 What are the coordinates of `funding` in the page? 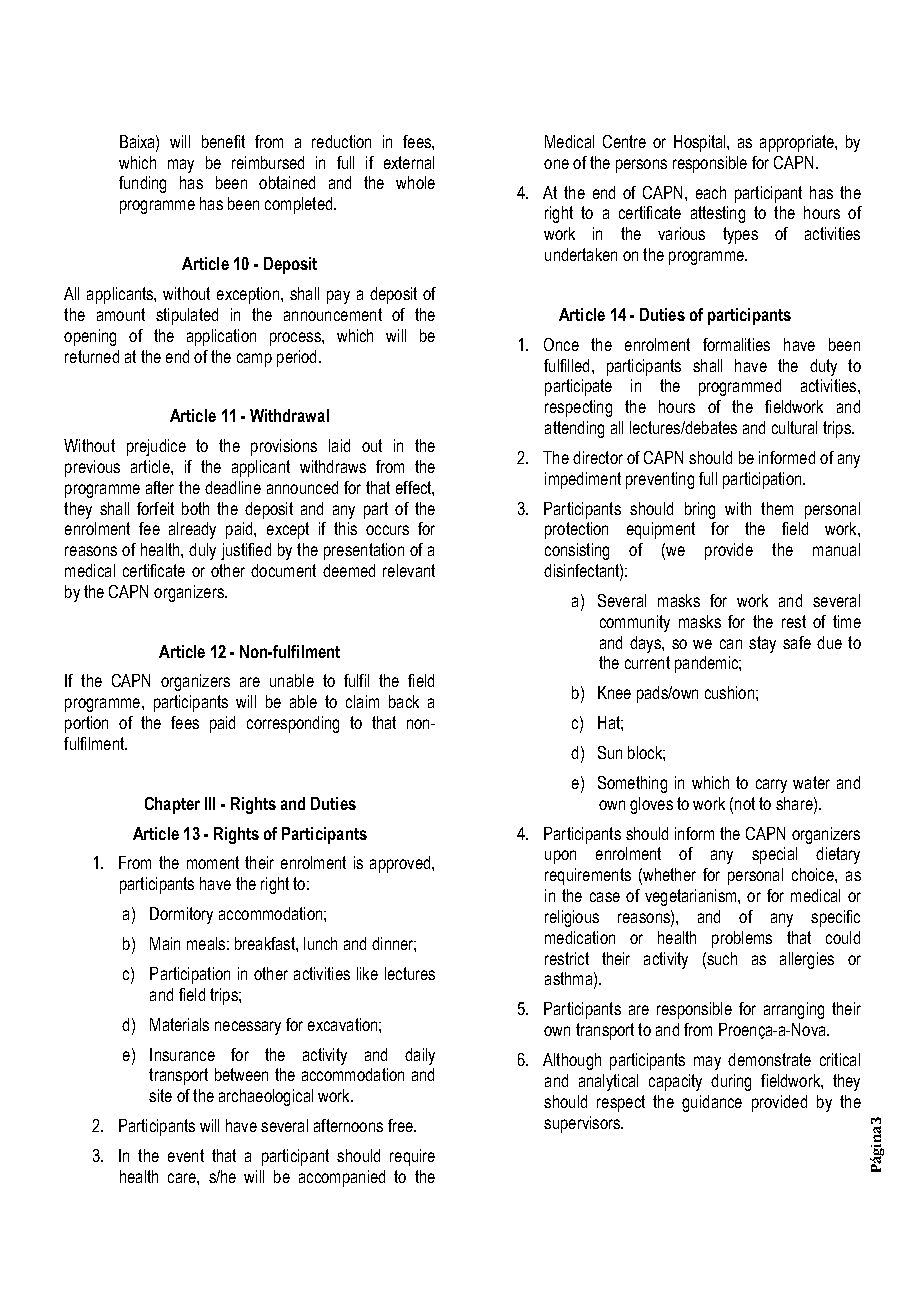 It's located at (142, 184).
